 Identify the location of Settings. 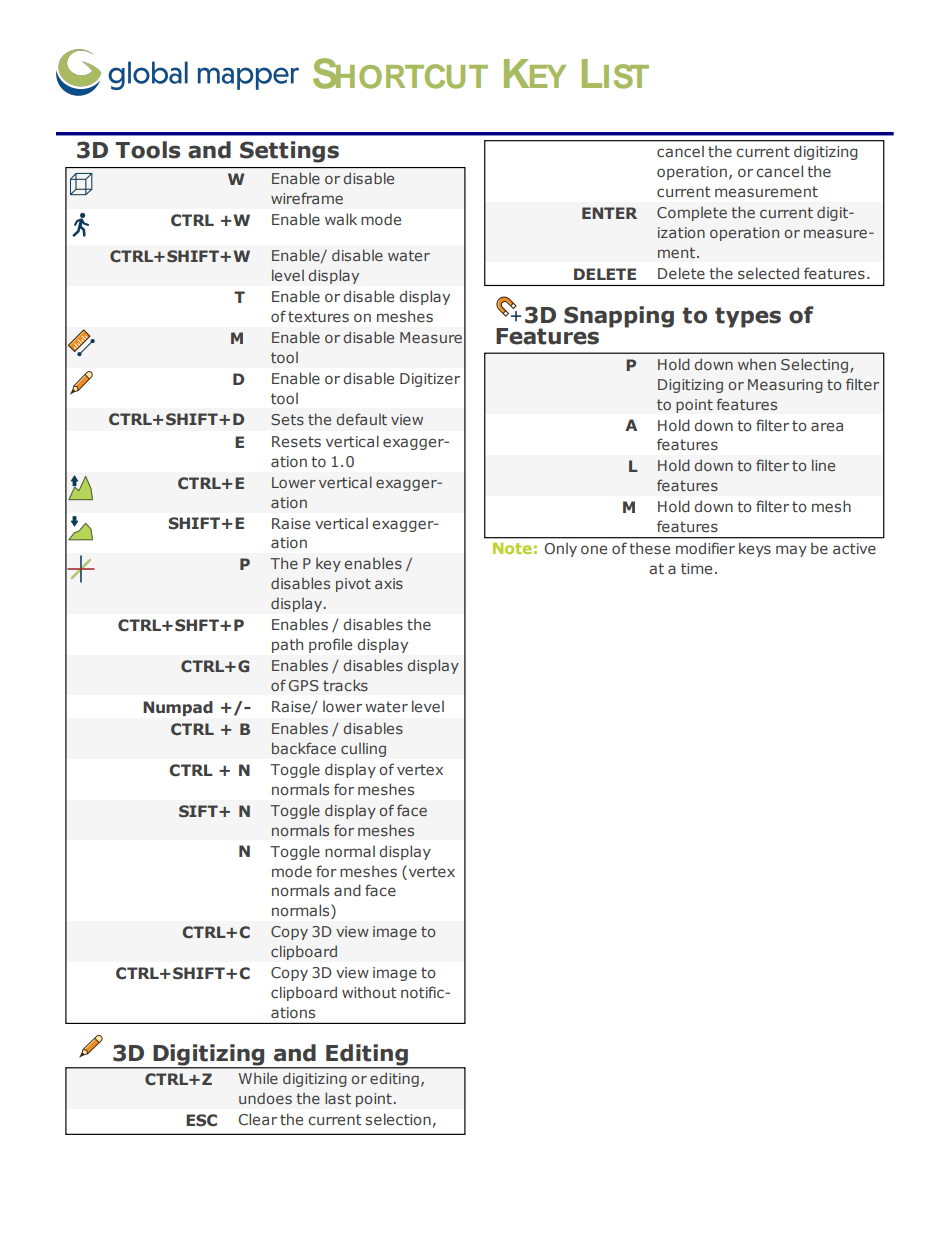
(289, 152).
